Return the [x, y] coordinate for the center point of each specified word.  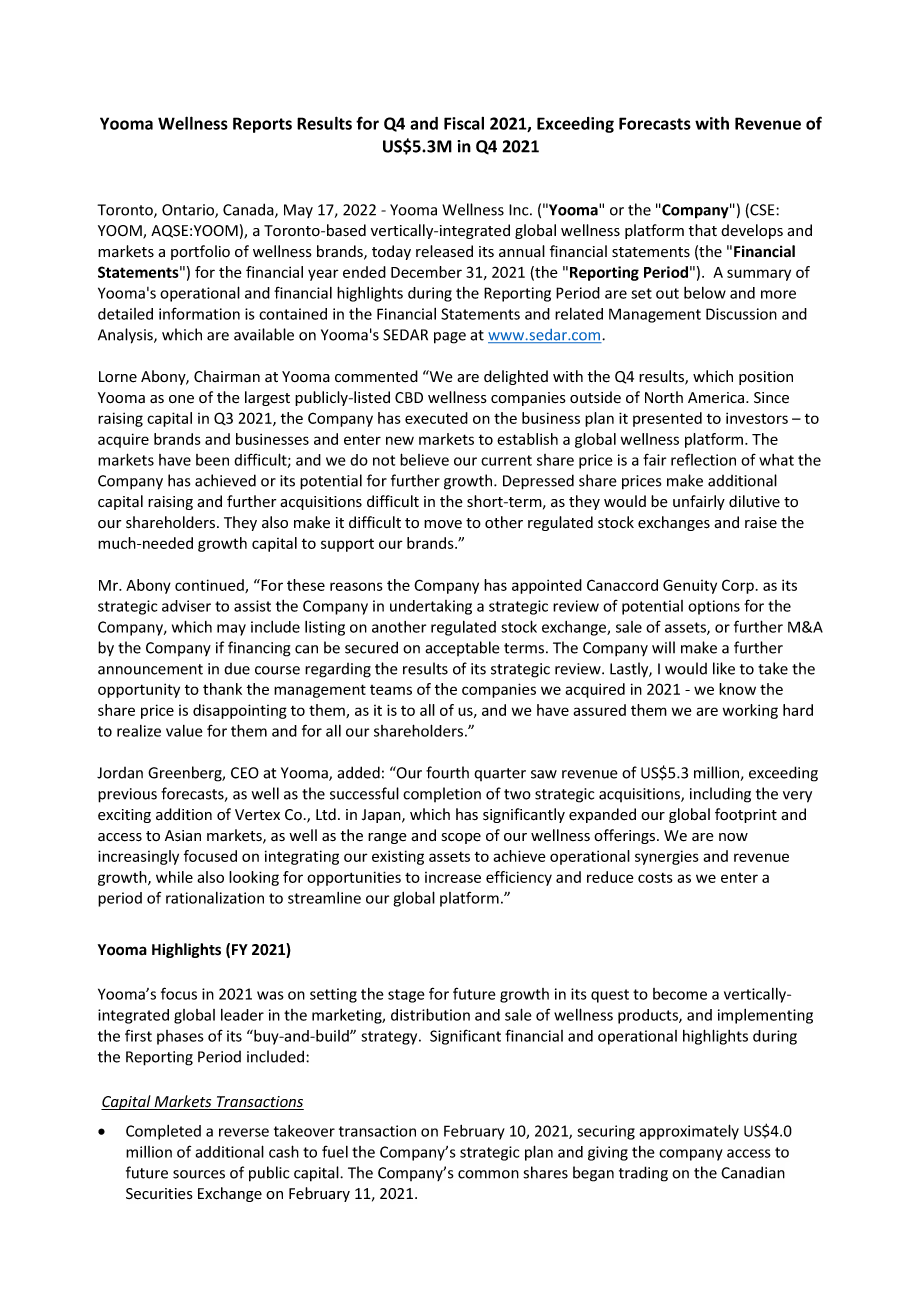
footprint [746, 815]
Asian [183, 836]
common [488, 1174]
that [703, 230]
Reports [262, 125]
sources [199, 1174]
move [443, 524]
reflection [703, 459]
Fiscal [464, 123]
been [212, 460]
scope [461, 838]
